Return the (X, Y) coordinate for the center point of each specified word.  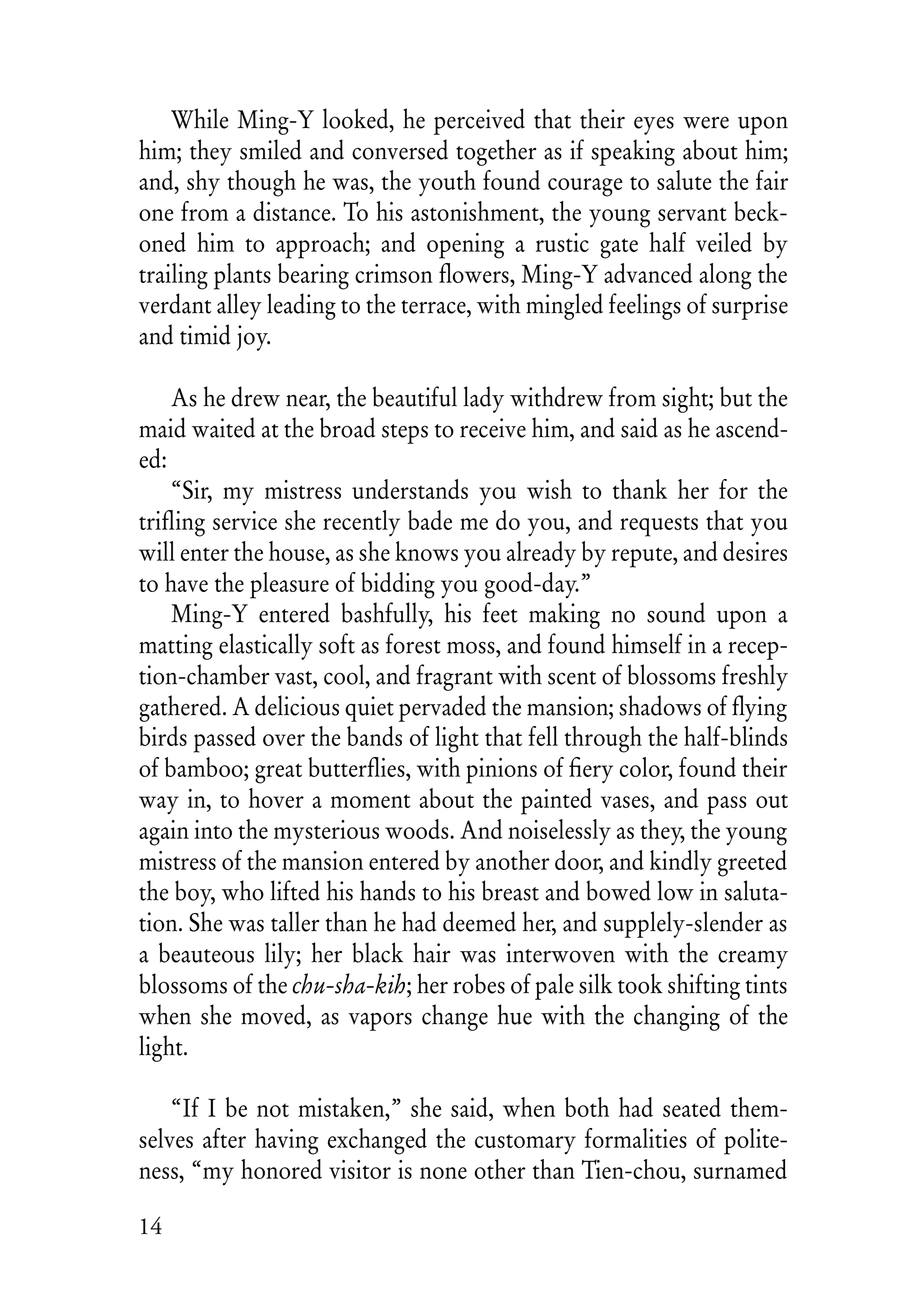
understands (410, 489)
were (706, 122)
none (443, 1173)
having (287, 1141)
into (213, 829)
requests (659, 526)
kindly (681, 863)
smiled (270, 149)
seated (692, 1107)
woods (418, 829)
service (245, 520)
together (496, 152)
